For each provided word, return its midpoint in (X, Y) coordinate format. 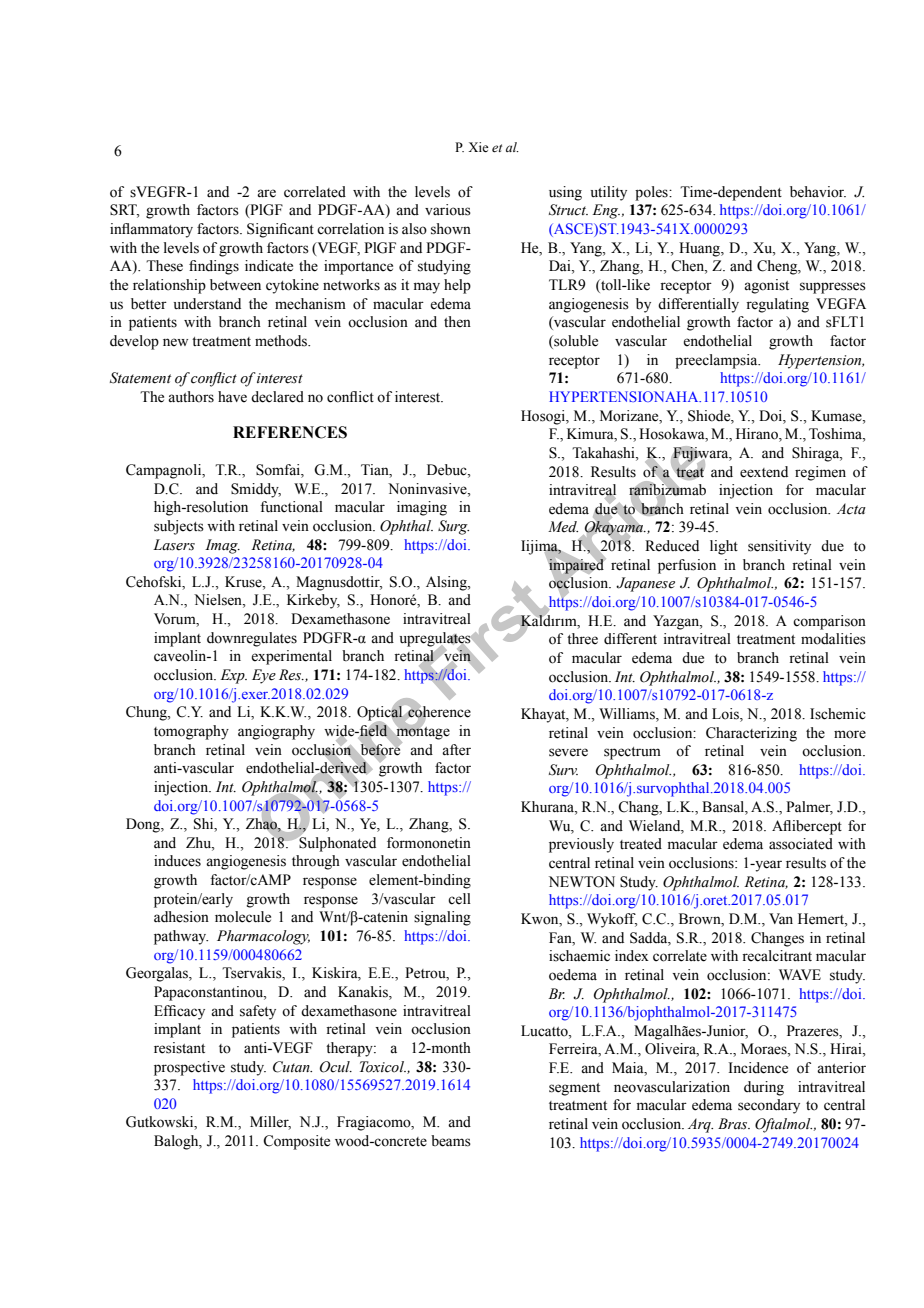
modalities (833, 639)
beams (451, 1141)
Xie (478, 147)
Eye (264, 676)
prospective (189, 1068)
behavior (818, 192)
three (582, 639)
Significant (280, 230)
